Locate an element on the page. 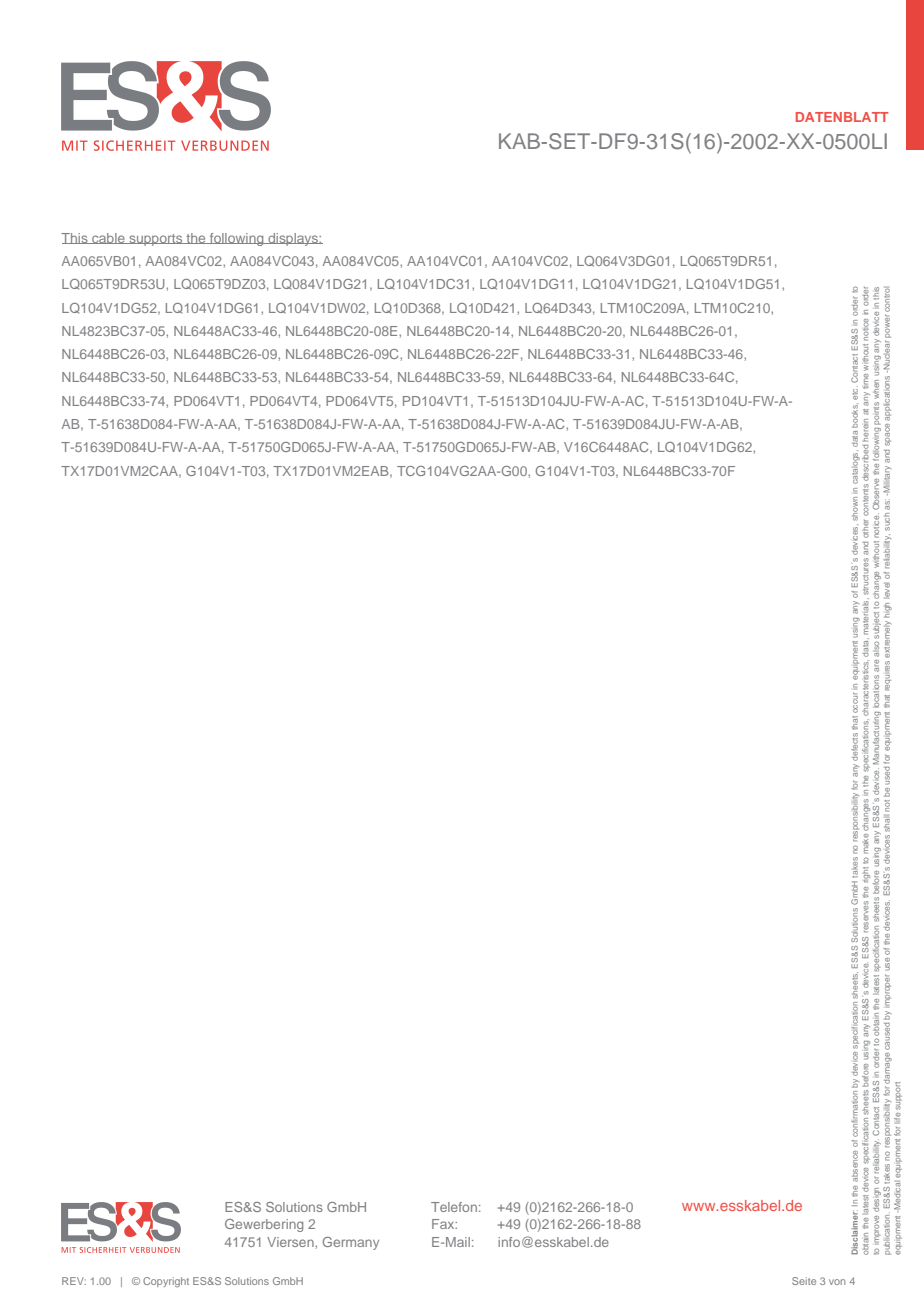 The image size is (924, 1308). von is located at coordinates (837, 1282).
